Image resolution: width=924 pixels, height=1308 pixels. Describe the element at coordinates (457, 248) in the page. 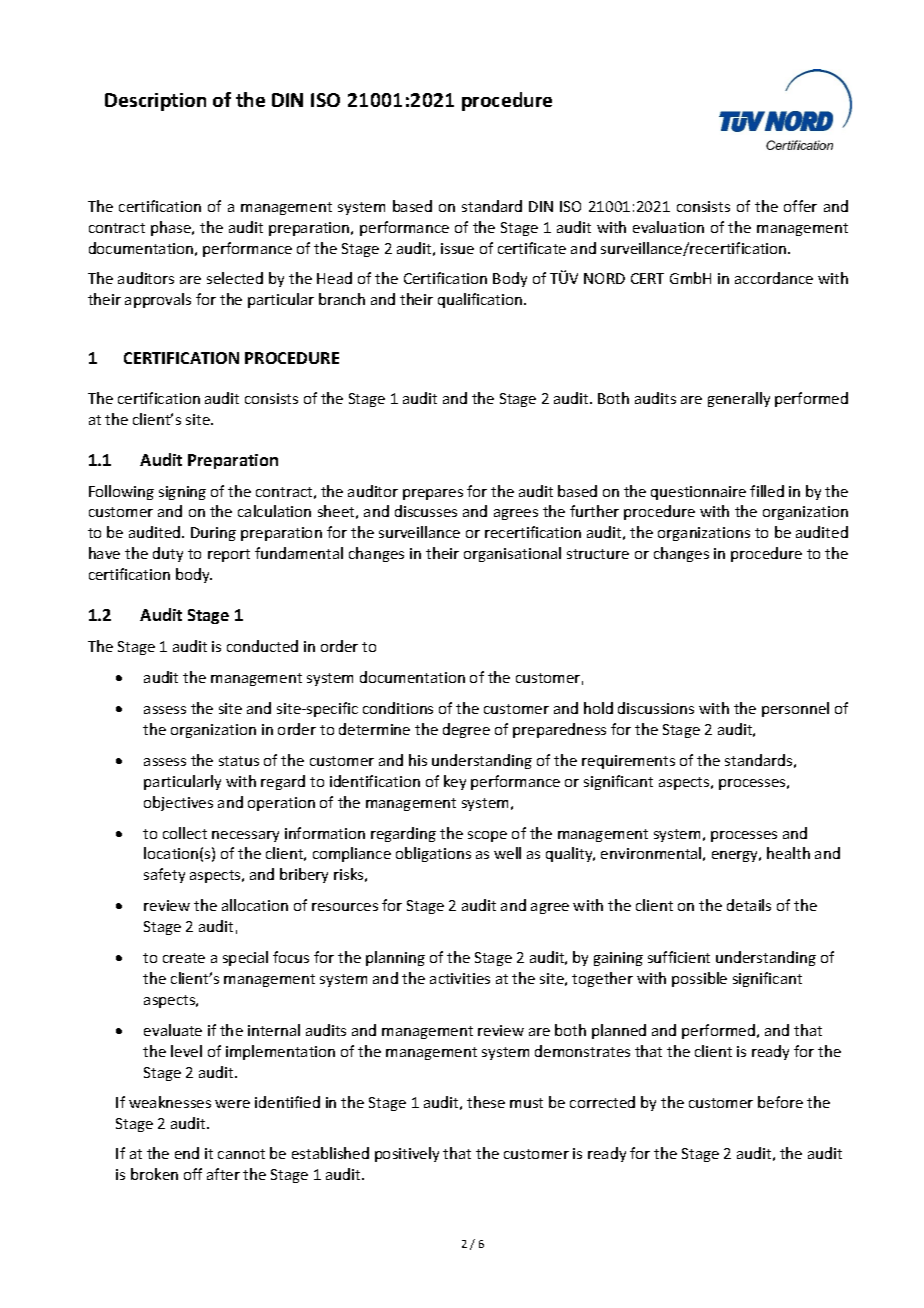

I see `issue` at that location.
